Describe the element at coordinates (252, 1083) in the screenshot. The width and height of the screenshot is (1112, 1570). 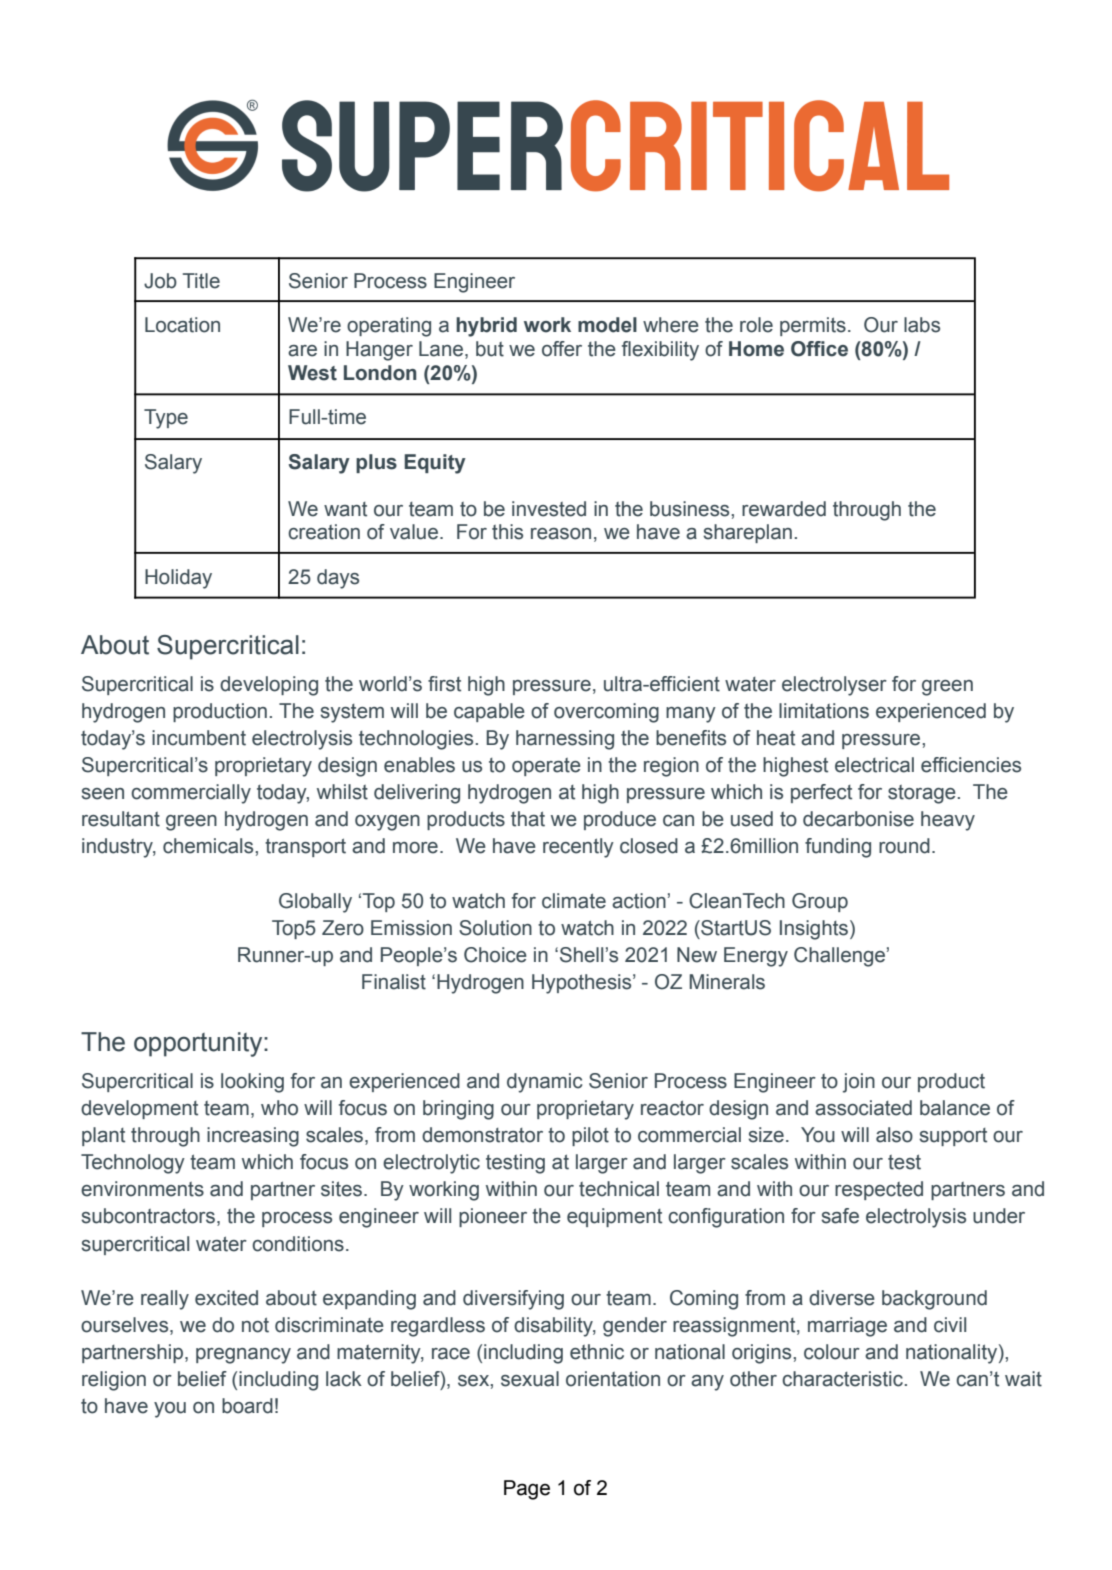
I see `looking` at that location.
